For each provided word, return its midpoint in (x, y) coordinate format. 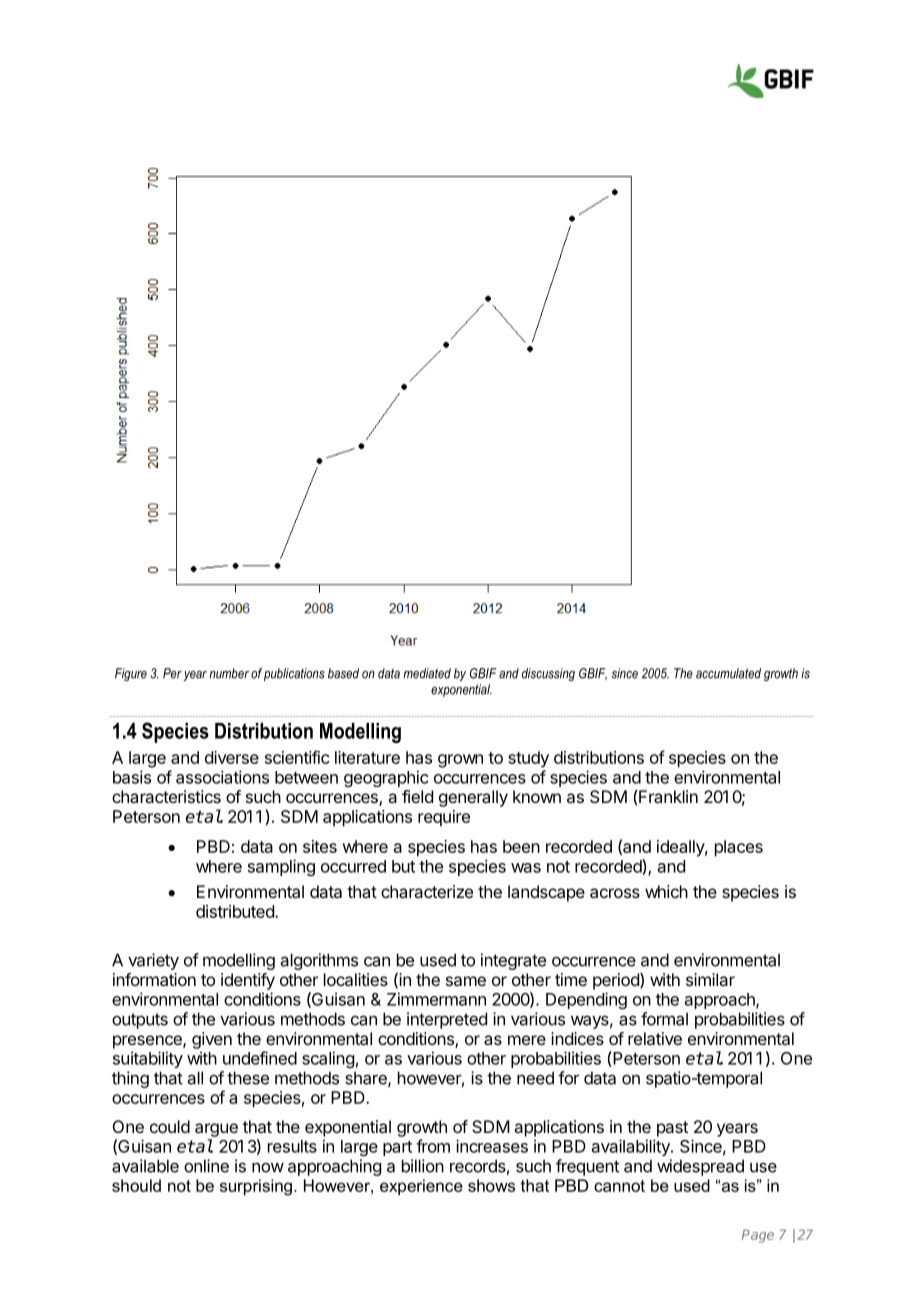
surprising (256, 1187)
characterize (427, 891)
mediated (427, 673)
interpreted (447, 1020)
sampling (281, 867)
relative (655, 1038)
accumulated (728, 673)
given (212, 1040)
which (666, 891)
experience (421, 1187)
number (229, 673)
